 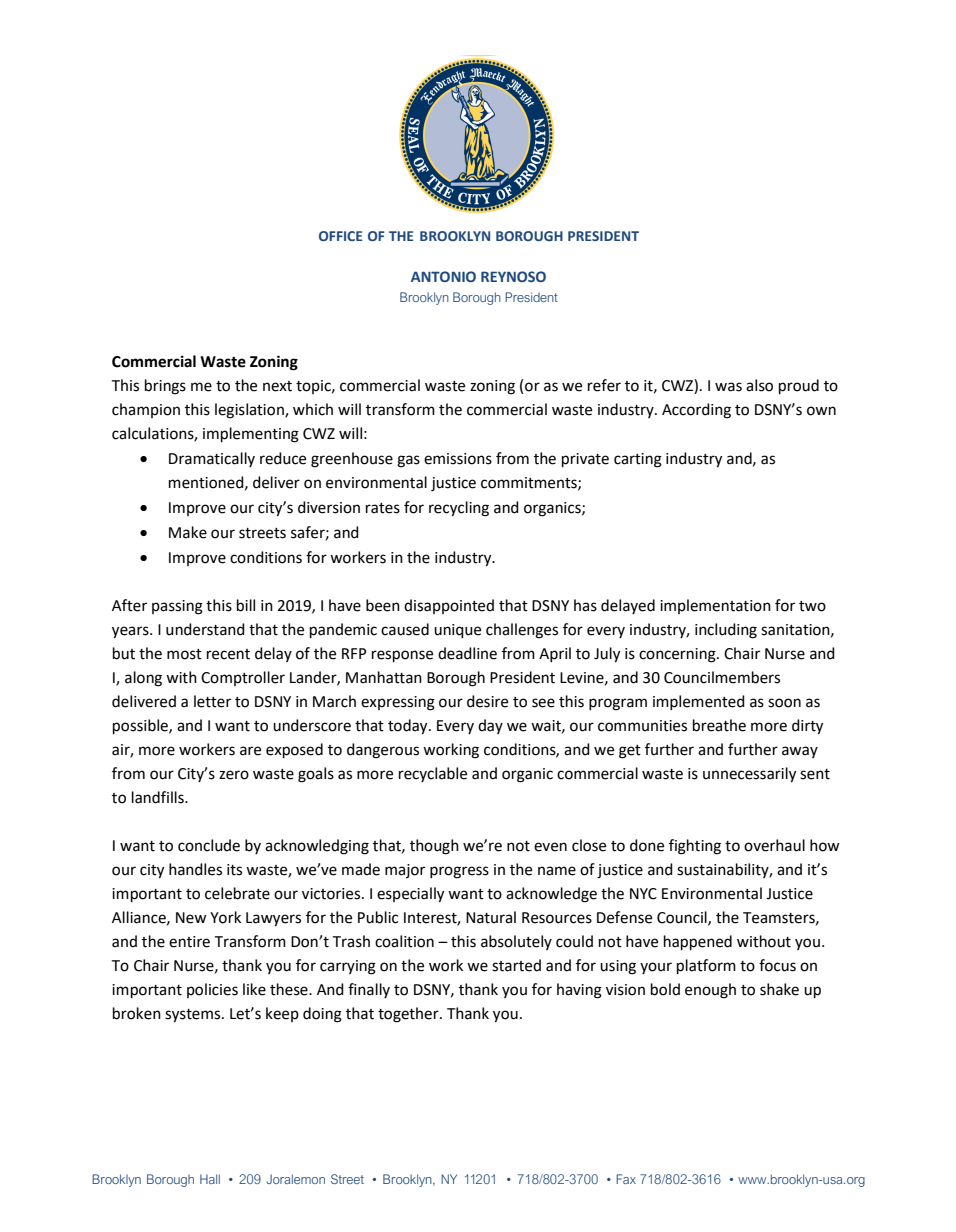 I want to click on systems, so click(x=194, y=1016).
